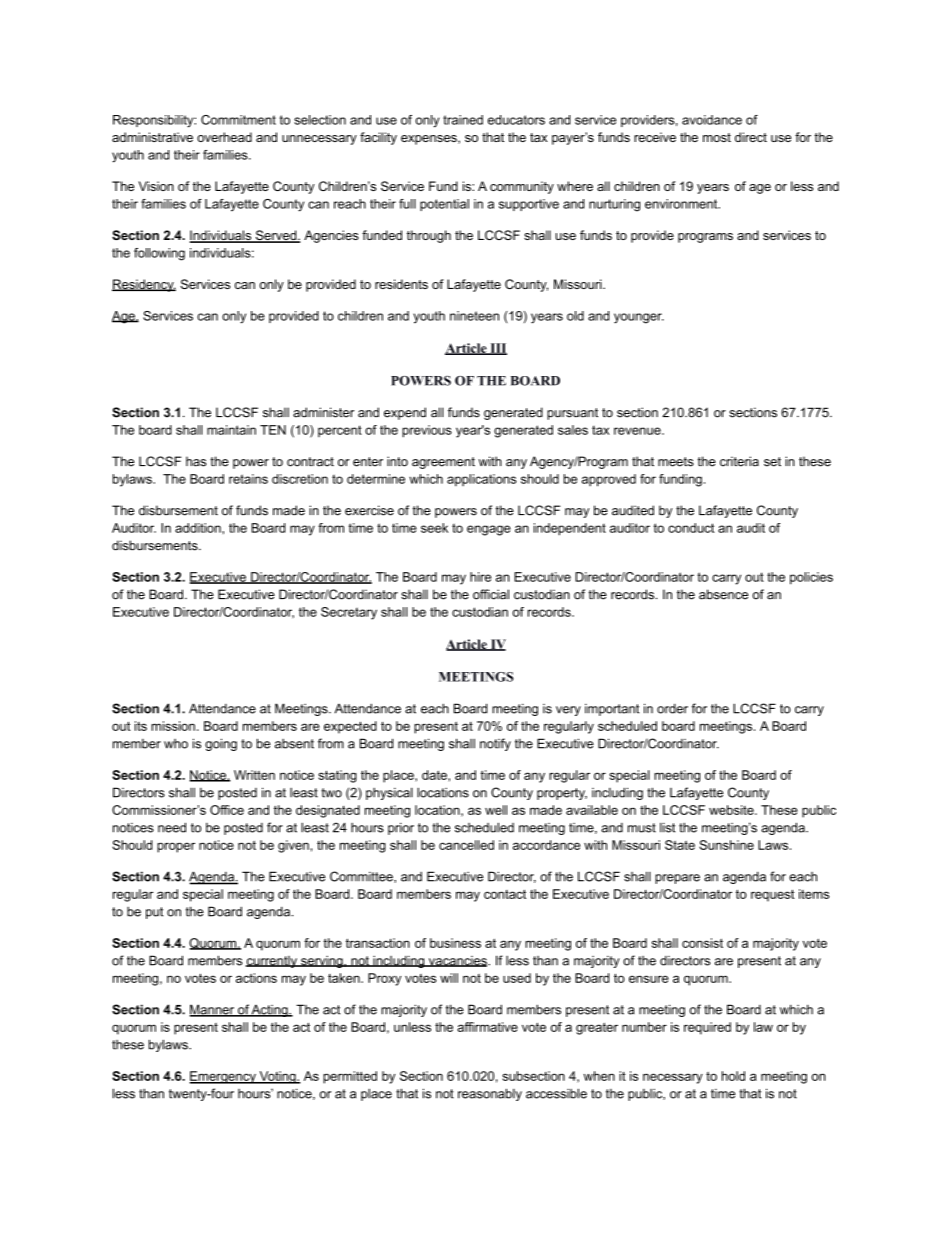 This screenshot has width=952, height=1233. I want to click on reasonably, so click(490, 1094).
